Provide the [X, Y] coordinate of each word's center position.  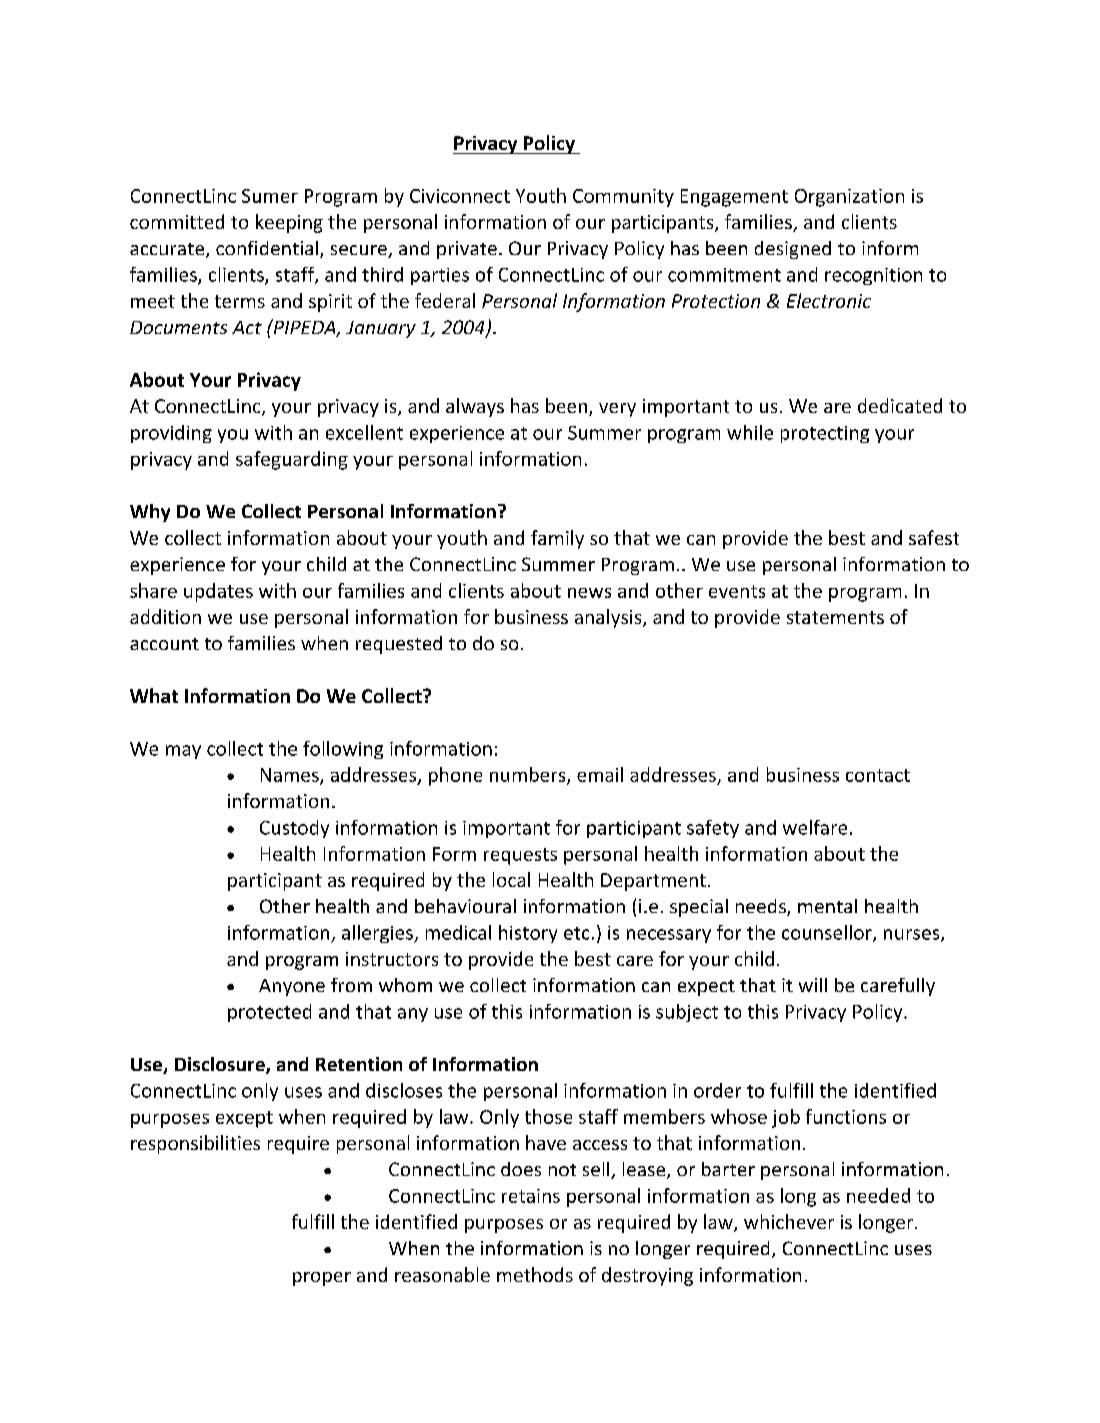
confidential [267, 248]
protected [269, 1013]
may [183, 752]
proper [322, 1279]
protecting [825, 434]
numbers [529, 775]
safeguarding [292, 460]
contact [878, 775]
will [813, 985]
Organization [849, 198]
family [557, 539]
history [528, 934]
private [467, 250]
